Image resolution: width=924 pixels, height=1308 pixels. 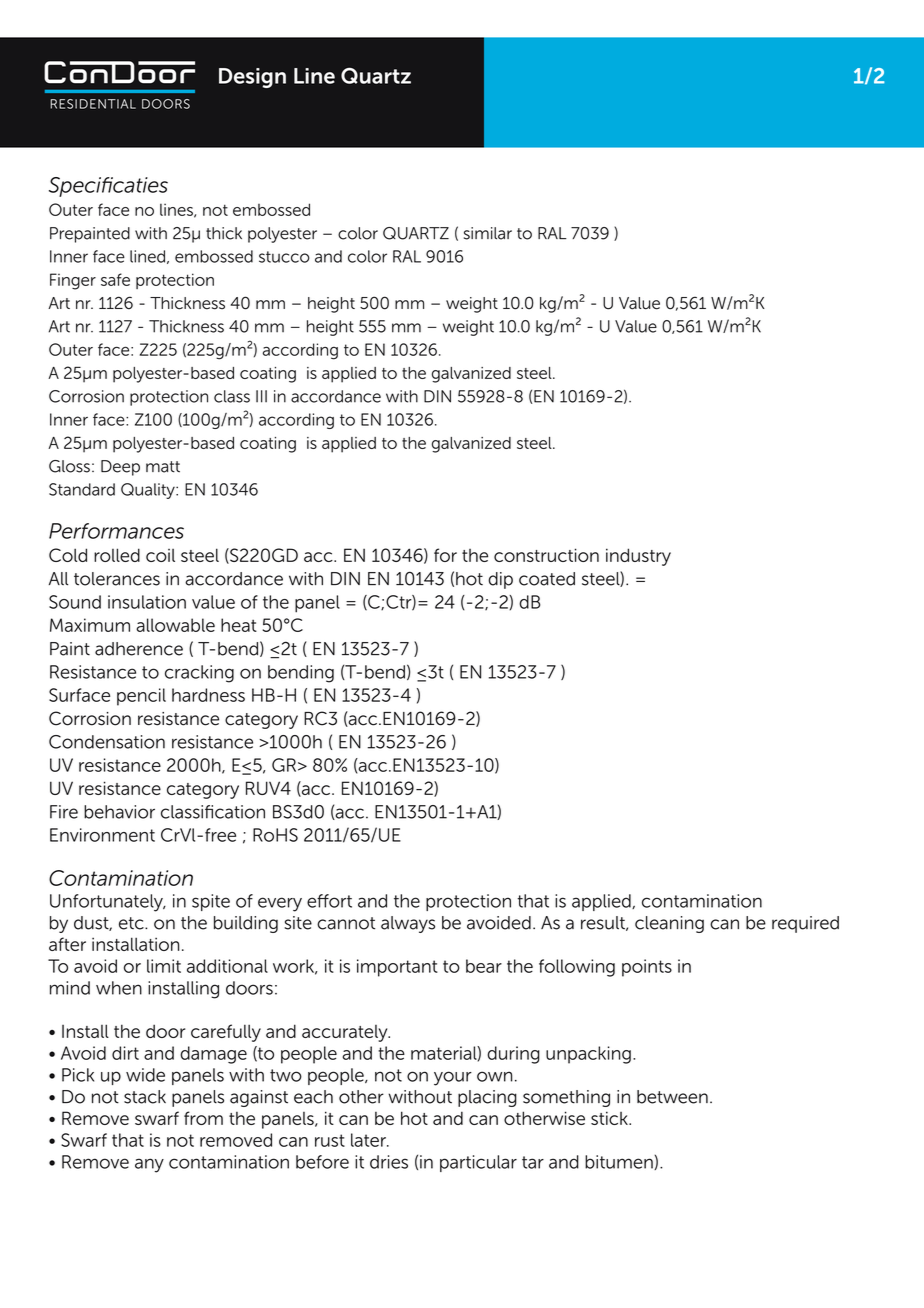 What do you see at coordinates (547, 579) in the screenshot?
I see `coated` at bounding box center [547, 579].
